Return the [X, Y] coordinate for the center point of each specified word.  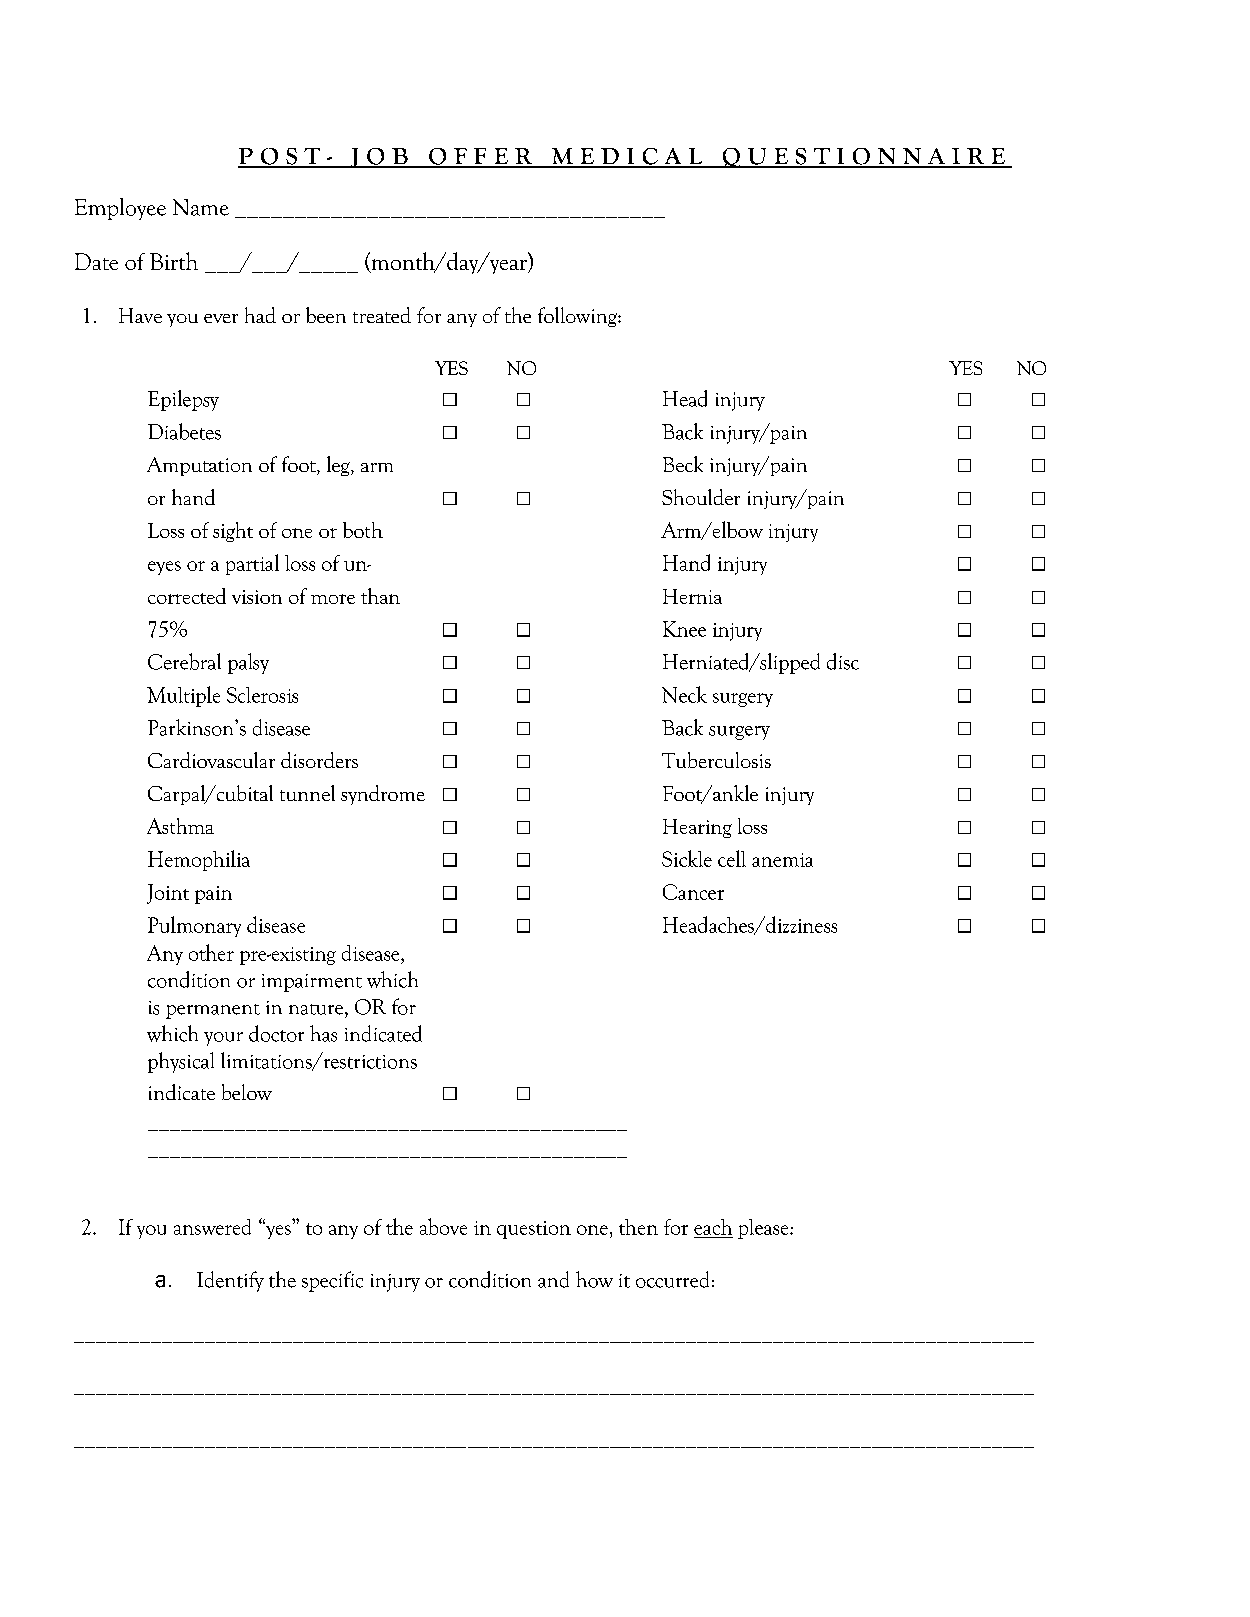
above [443, 1226]
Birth [174, 261]
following [578, 317]
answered [212, 1227]
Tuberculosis [716, 760]
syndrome [383, 795]
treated [382, 315]
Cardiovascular [211, 760]
